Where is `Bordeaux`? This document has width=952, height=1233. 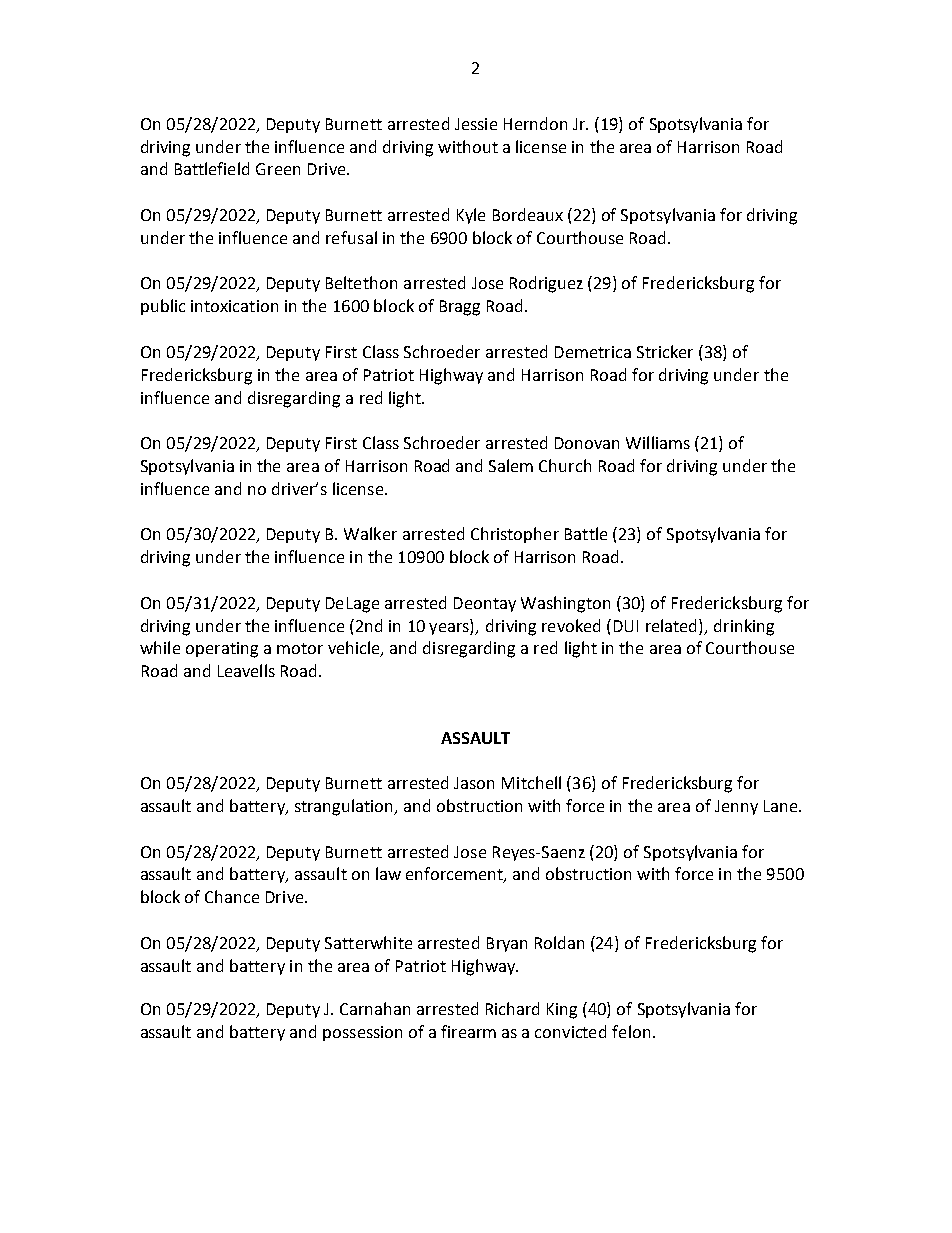 Bordeaux is located at coordinates (528, 214).
